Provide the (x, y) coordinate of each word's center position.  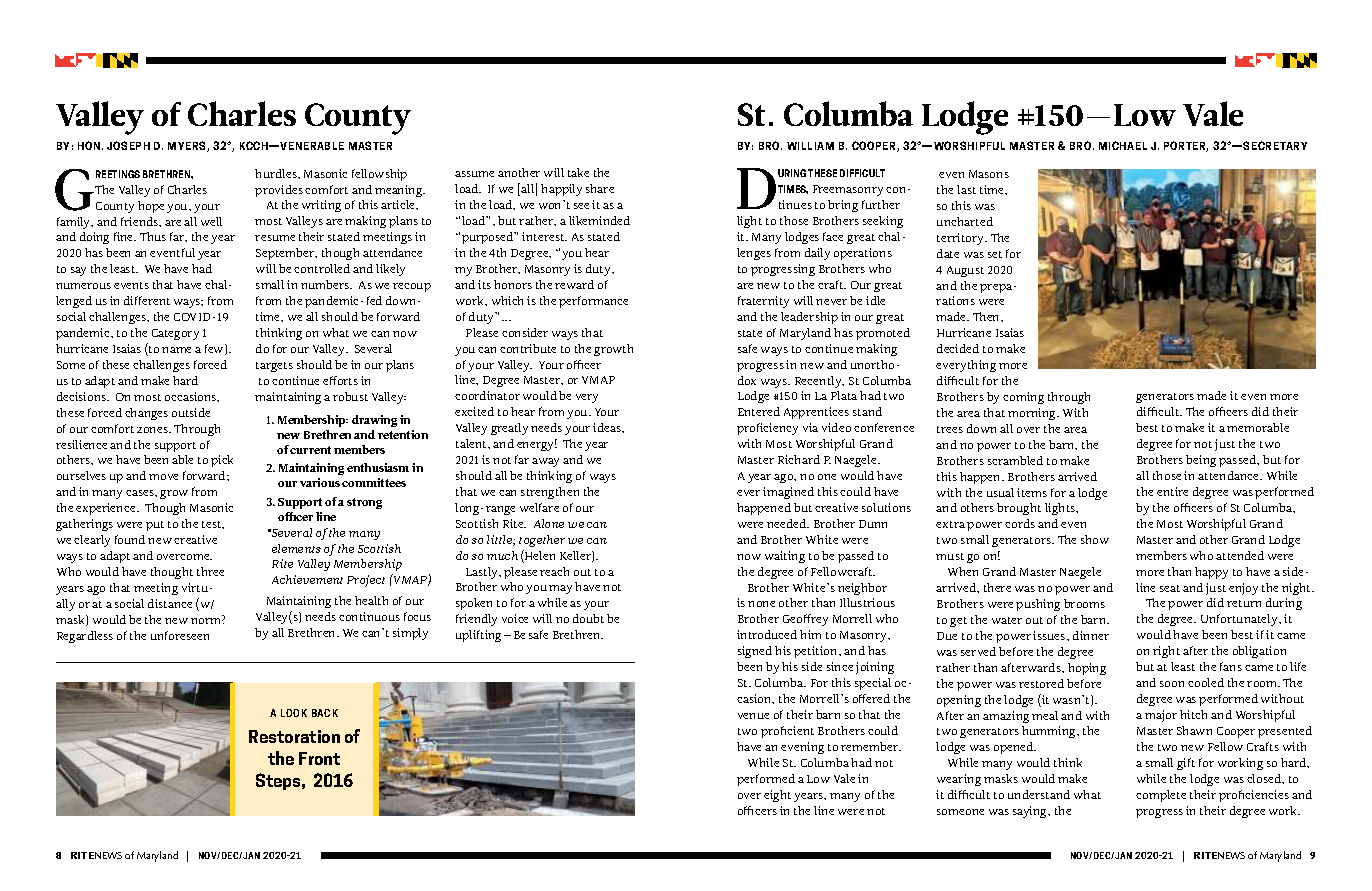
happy (1211, 573)
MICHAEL (1123, 145)
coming (1023, 398)
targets (274, 367)
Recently (819, 382)
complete (1161, 796)
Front (319, 758)
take (578, 172)
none (761, 604)
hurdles (277, 173)
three (210, 571)
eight (777, 796)
